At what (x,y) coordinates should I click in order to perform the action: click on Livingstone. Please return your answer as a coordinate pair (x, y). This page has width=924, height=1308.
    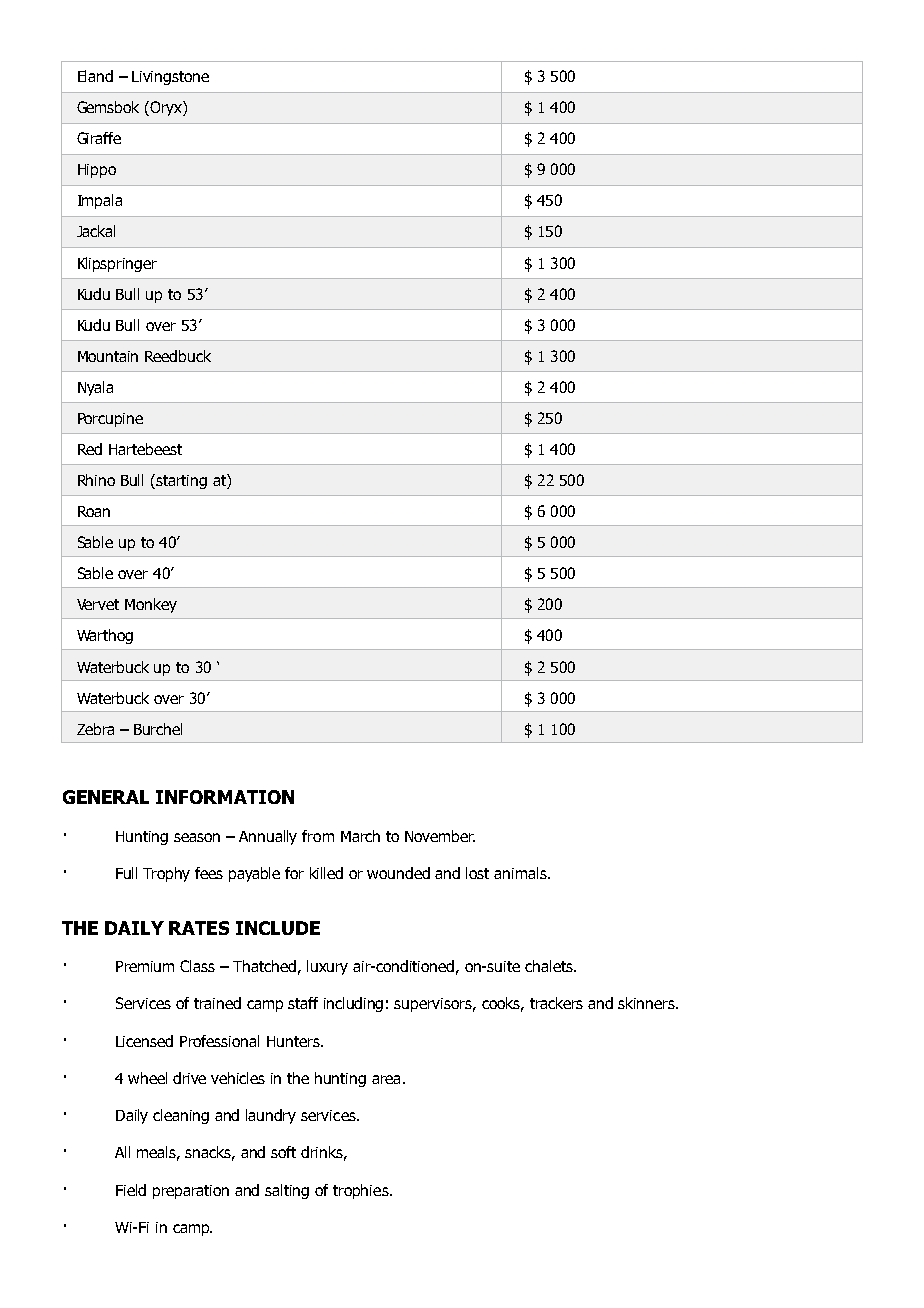
    Looking at the image, I should click on (170, 78).
